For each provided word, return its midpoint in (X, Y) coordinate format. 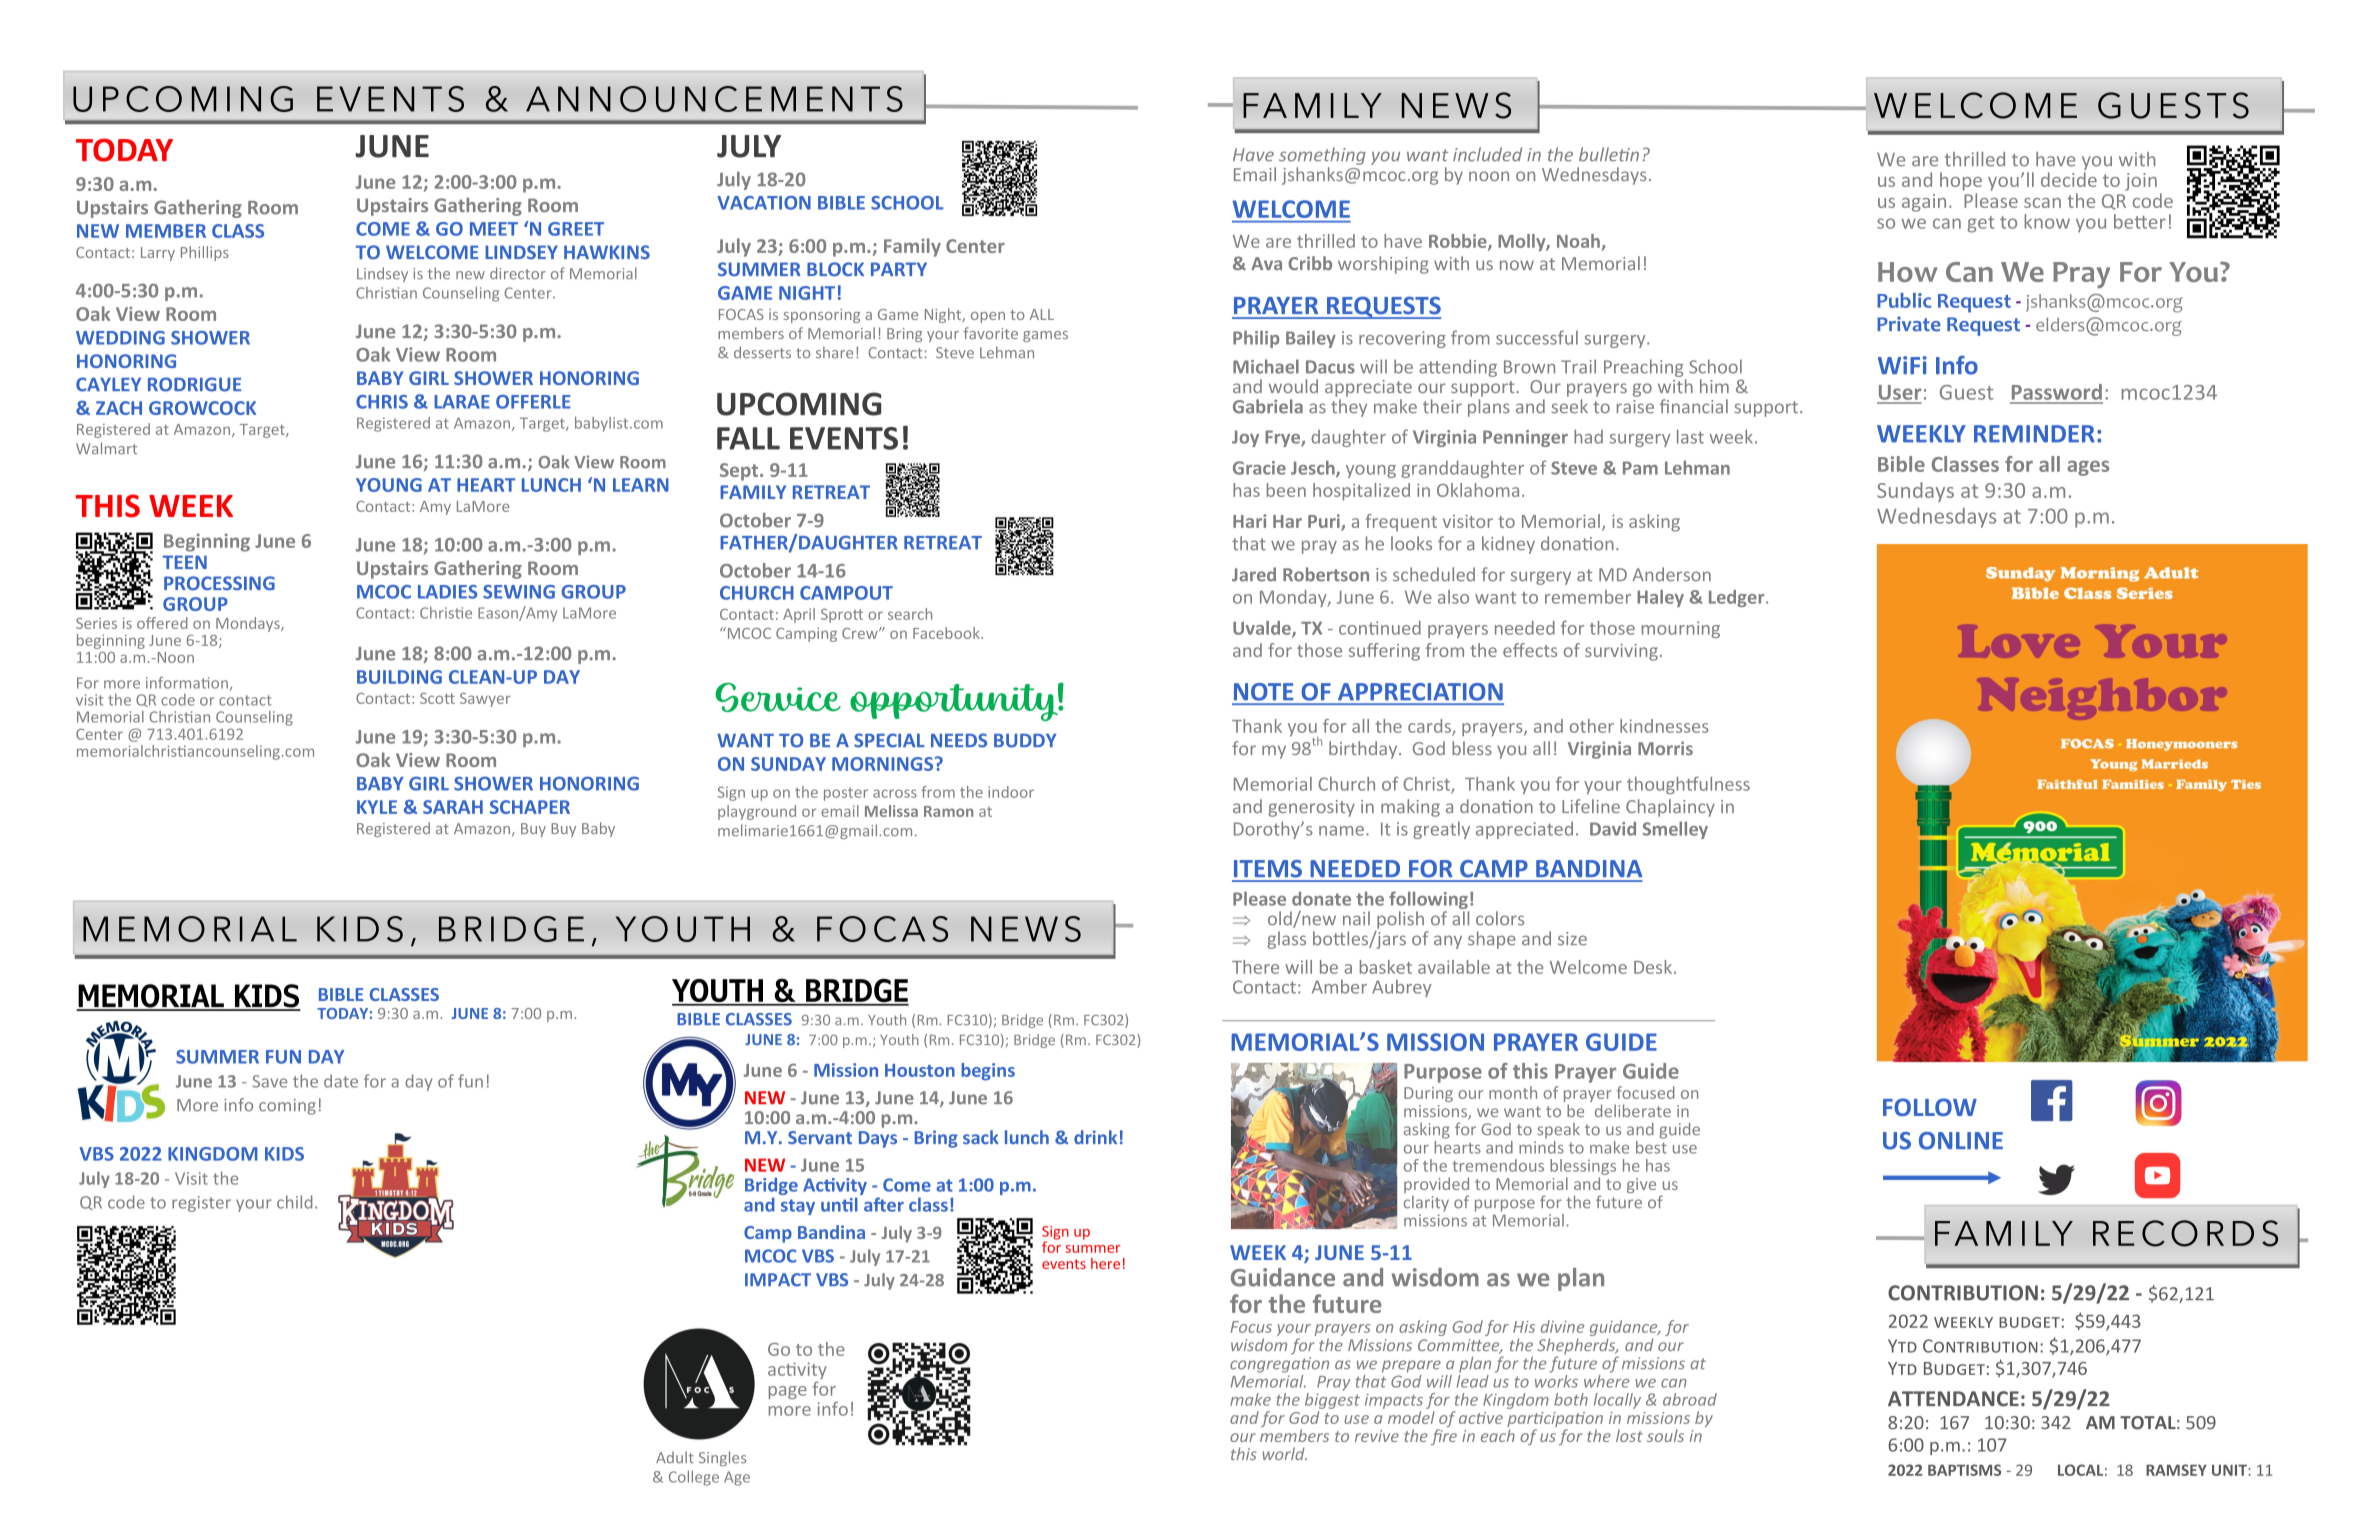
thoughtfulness (1688, 785)
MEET (494, 229)
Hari (1249, 521)
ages (2088, 468)
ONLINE (1961, 1141)
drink (1095, 1137)
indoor (1011, 792)
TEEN (184, 562)
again (1924, 203)
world (1285, 1453)
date (341, 1081)
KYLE (377, 807)
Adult (675, 1457)
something (1322, 156)
